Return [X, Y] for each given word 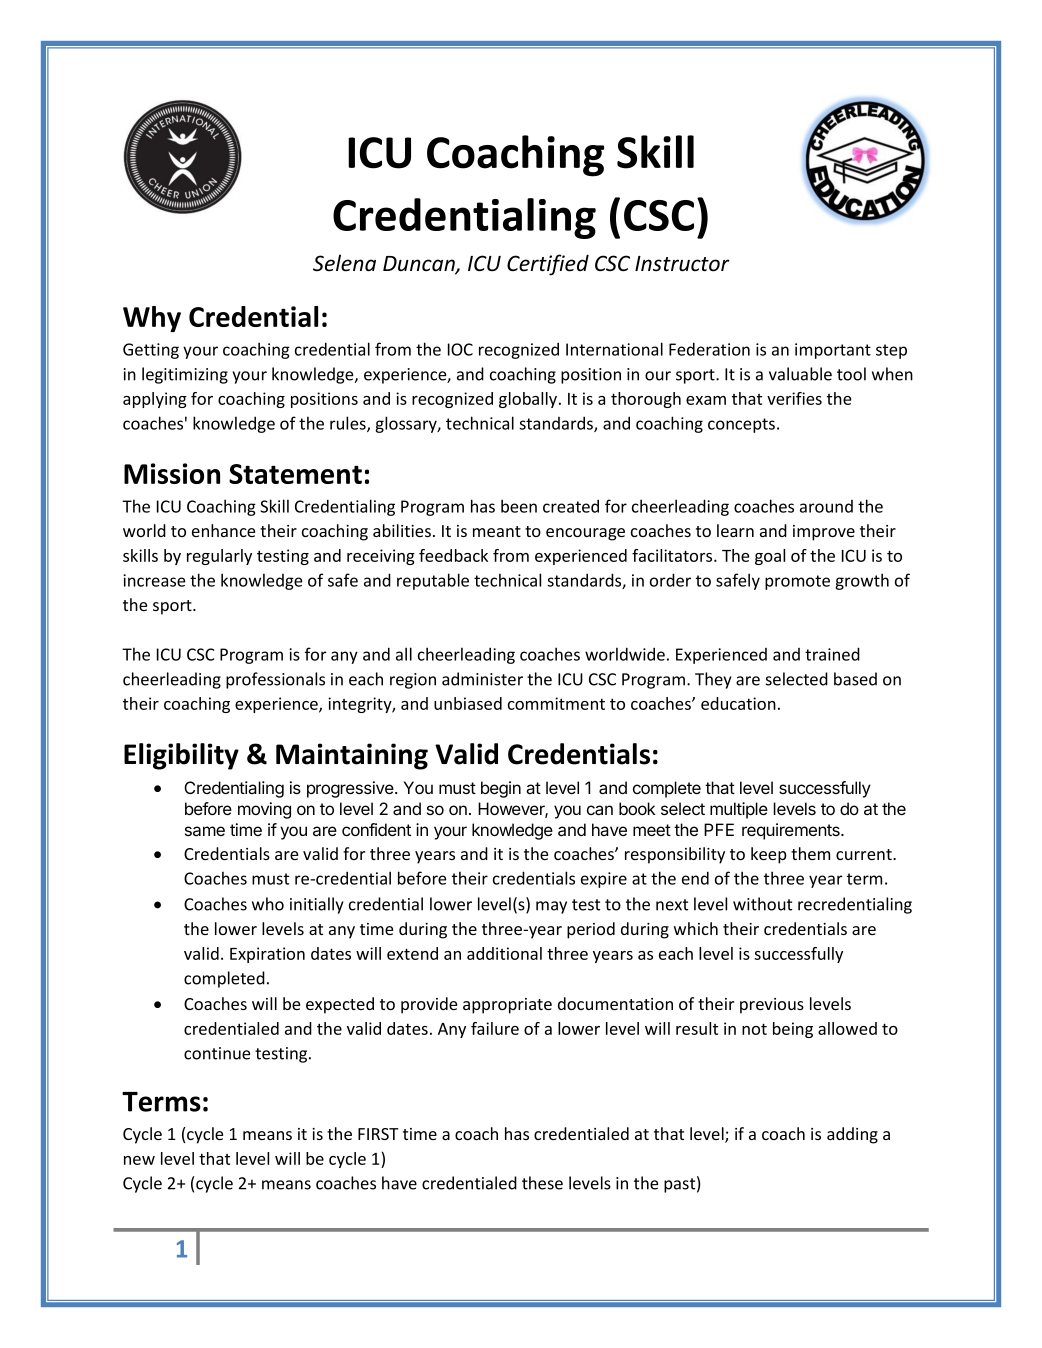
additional [504, 953]
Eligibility [181, 756]
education [738, 703]
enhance [223, 530]
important [833, 351]
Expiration [267, 955]
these [542, 1183]
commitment [556, 703]
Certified [548, 265]
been [519, 506]
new [139, 1160]
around [826, 506]
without [762, 904]
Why [152, 319]
